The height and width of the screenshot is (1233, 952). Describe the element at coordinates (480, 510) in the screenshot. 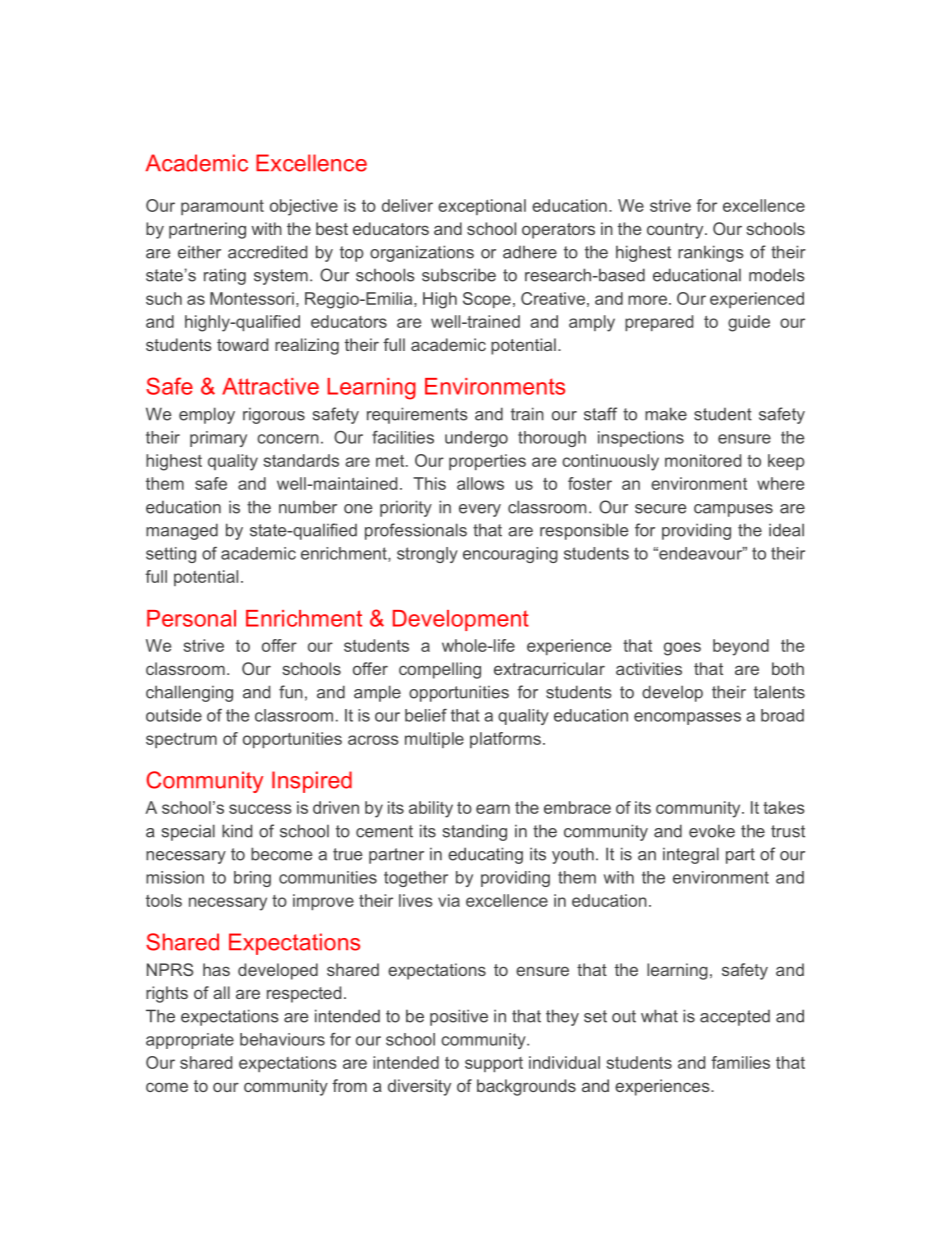

I see `every` at that location.
